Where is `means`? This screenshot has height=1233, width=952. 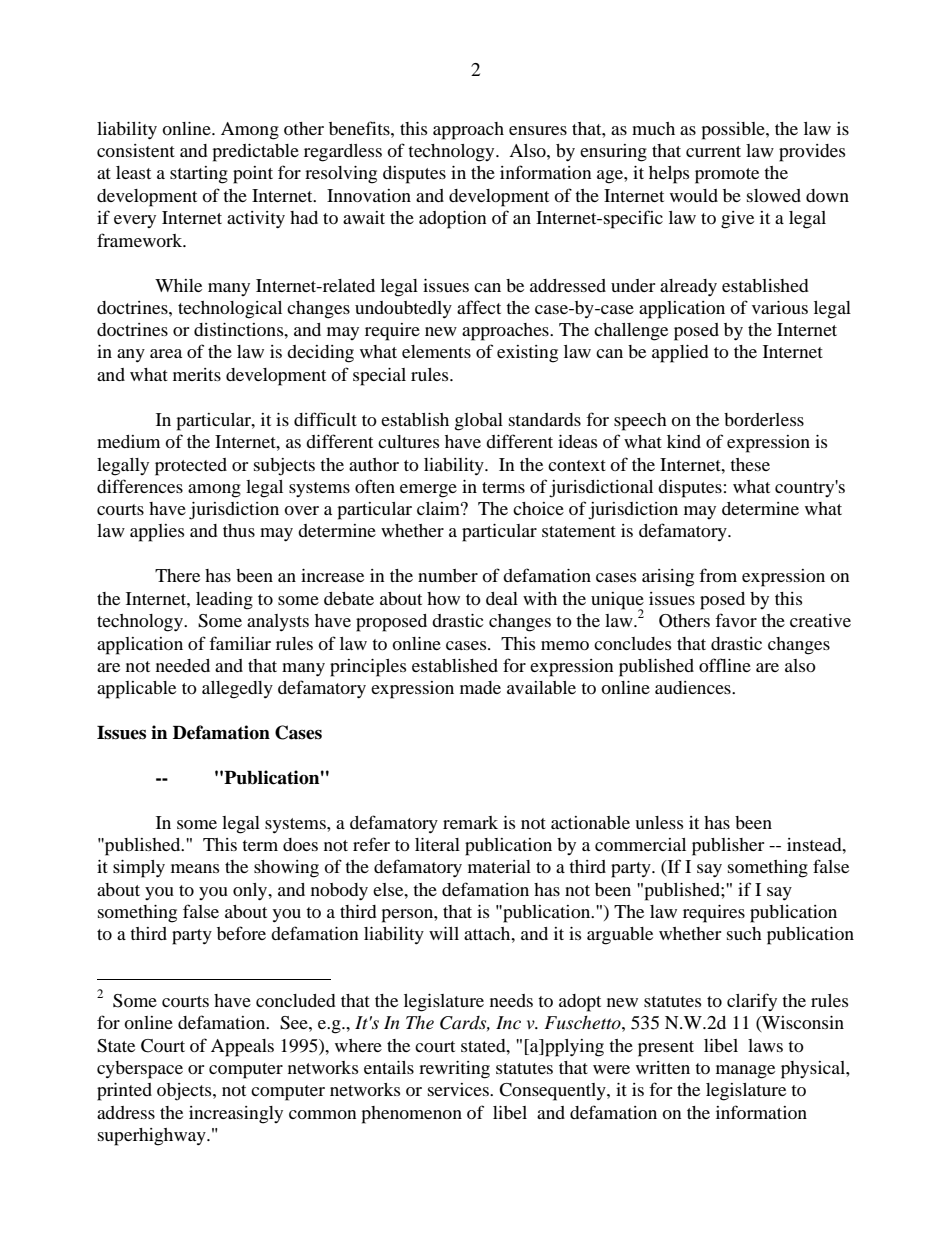
means is located at coordinates (195, 868).
